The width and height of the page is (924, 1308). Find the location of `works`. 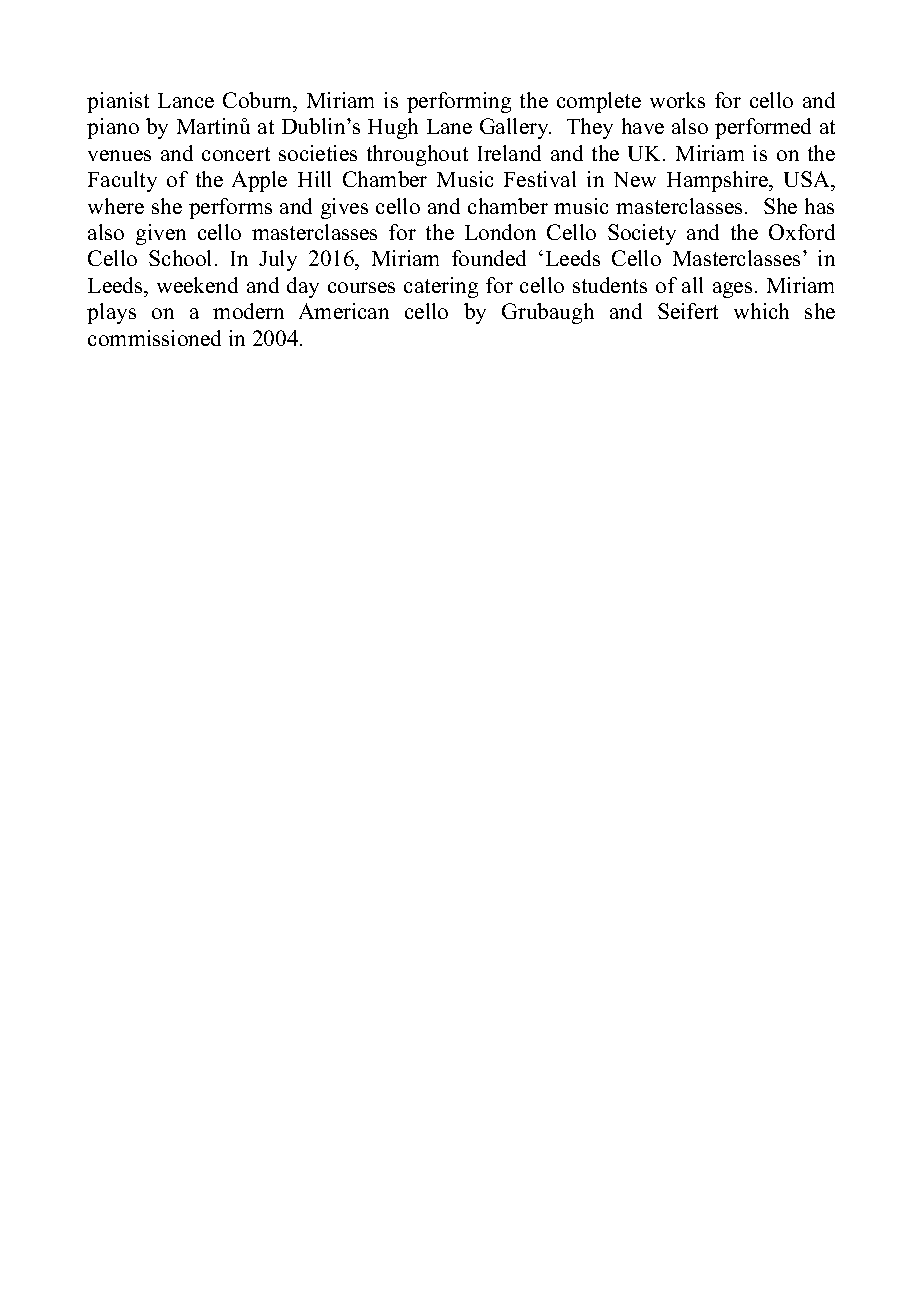

works is located at coordinates (677, 100).
